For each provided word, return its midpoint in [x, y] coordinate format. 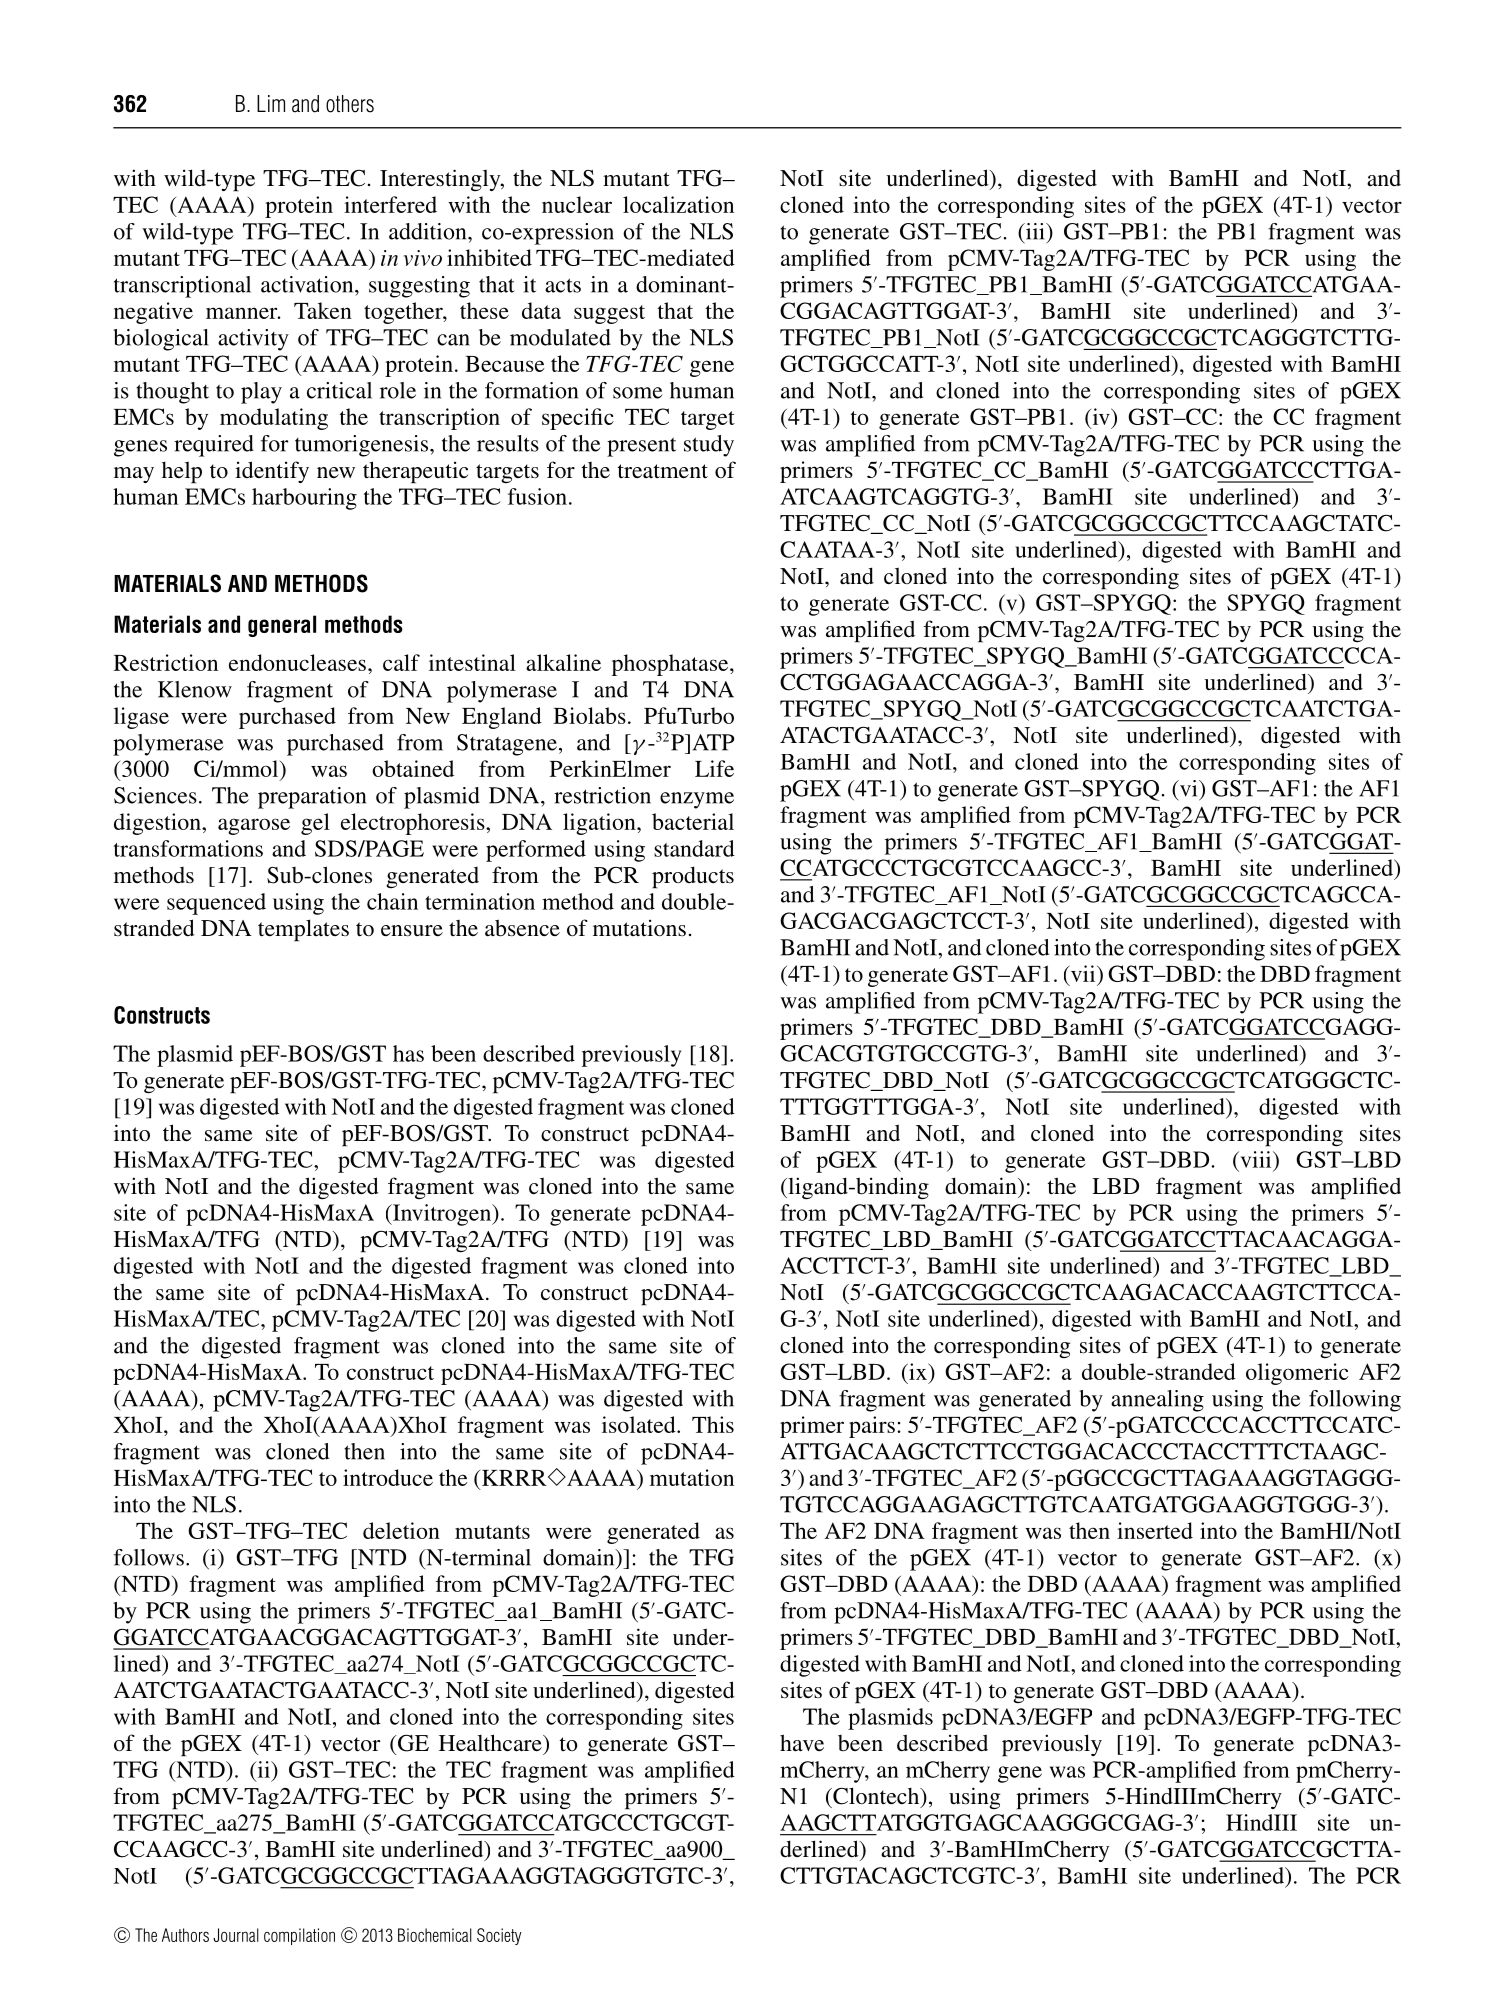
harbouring [304, 499]
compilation [299, 1936]
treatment [663, 471]
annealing [1157, 1401]
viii [1256, 1159]
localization [678, 204]
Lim [271, 103]
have [802, 1743]
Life [714, 768]
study [709, 446]
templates [303, 930]
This [713, 1424]
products [693, 877]
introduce [388, 1477]
